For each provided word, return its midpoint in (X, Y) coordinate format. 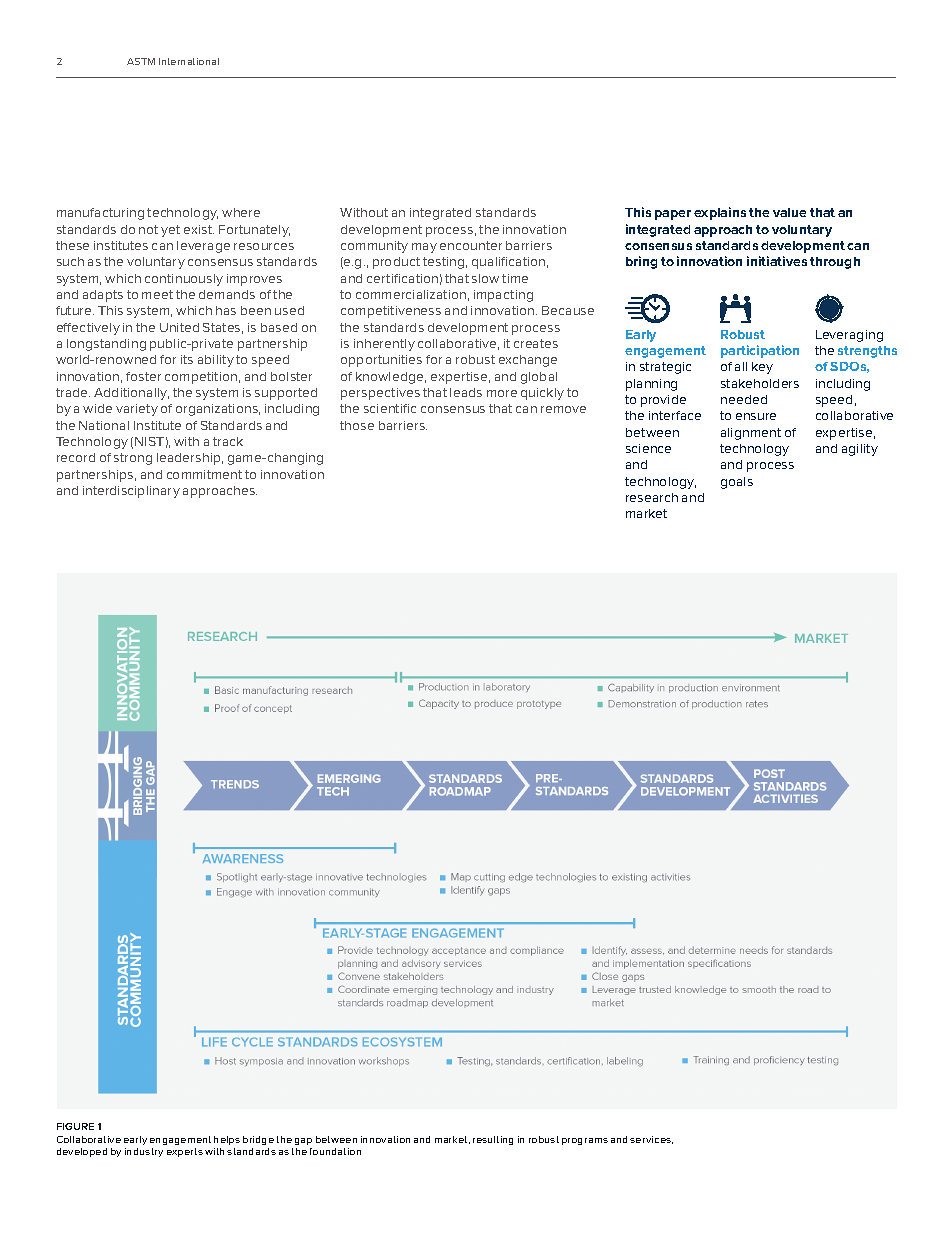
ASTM (141, 61)
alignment (751, 434)
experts (185, 1152)
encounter (471, 245)
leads (466, 392)
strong (133, 459)
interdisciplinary (131, 492)
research (652, 497)
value (789, 212)
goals (737, 483)
